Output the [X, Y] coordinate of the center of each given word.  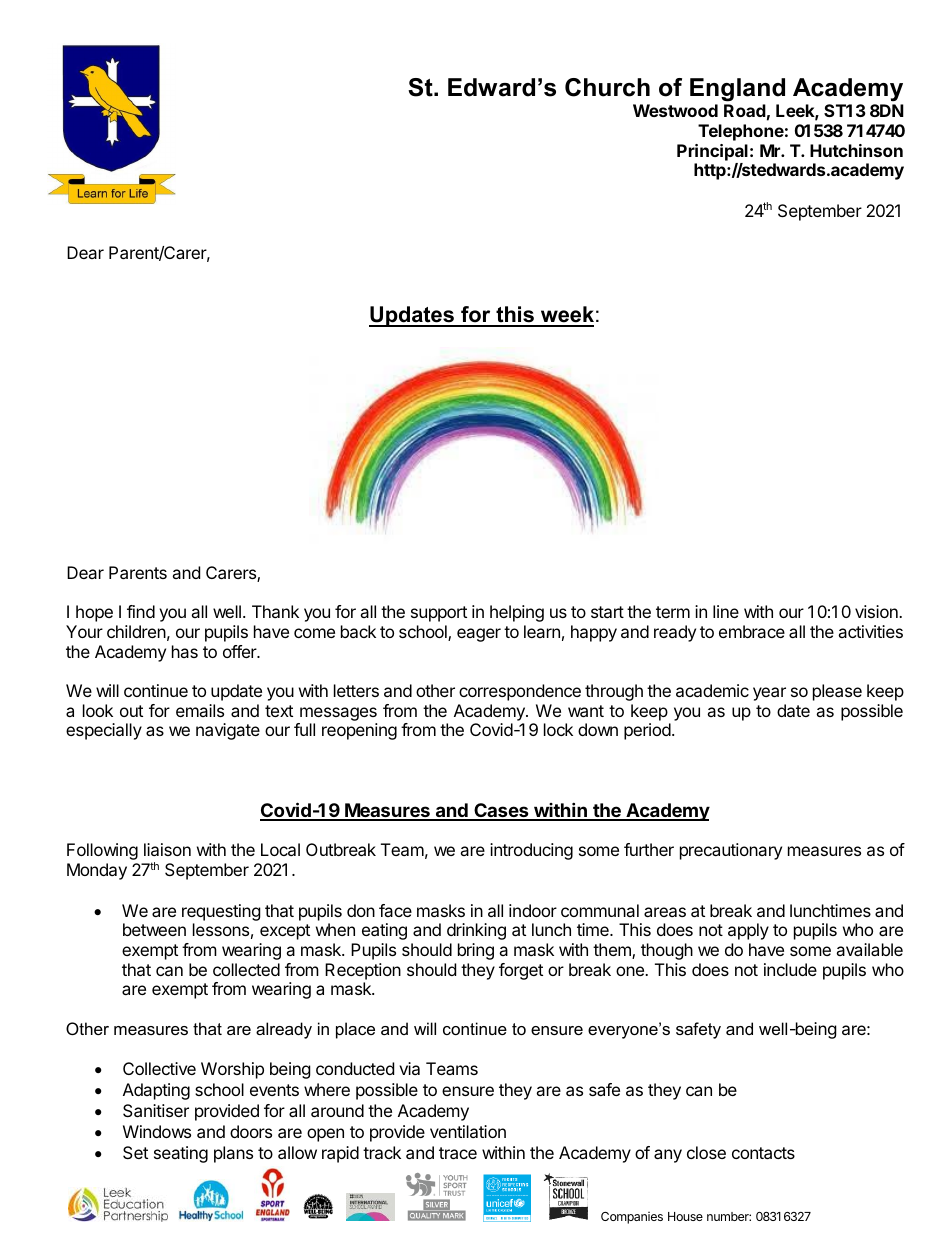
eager [479, 635]
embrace [752, 631]
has [185, 651]
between [154, 929]
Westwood [675, 110]
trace [458, 1153]
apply [748, 931]
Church [607, 87]
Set [135, 1152]
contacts [763, 1153]
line [726, 611]
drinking [476, 931]
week [566, 316]
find [141, 611]
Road [745, 110]
